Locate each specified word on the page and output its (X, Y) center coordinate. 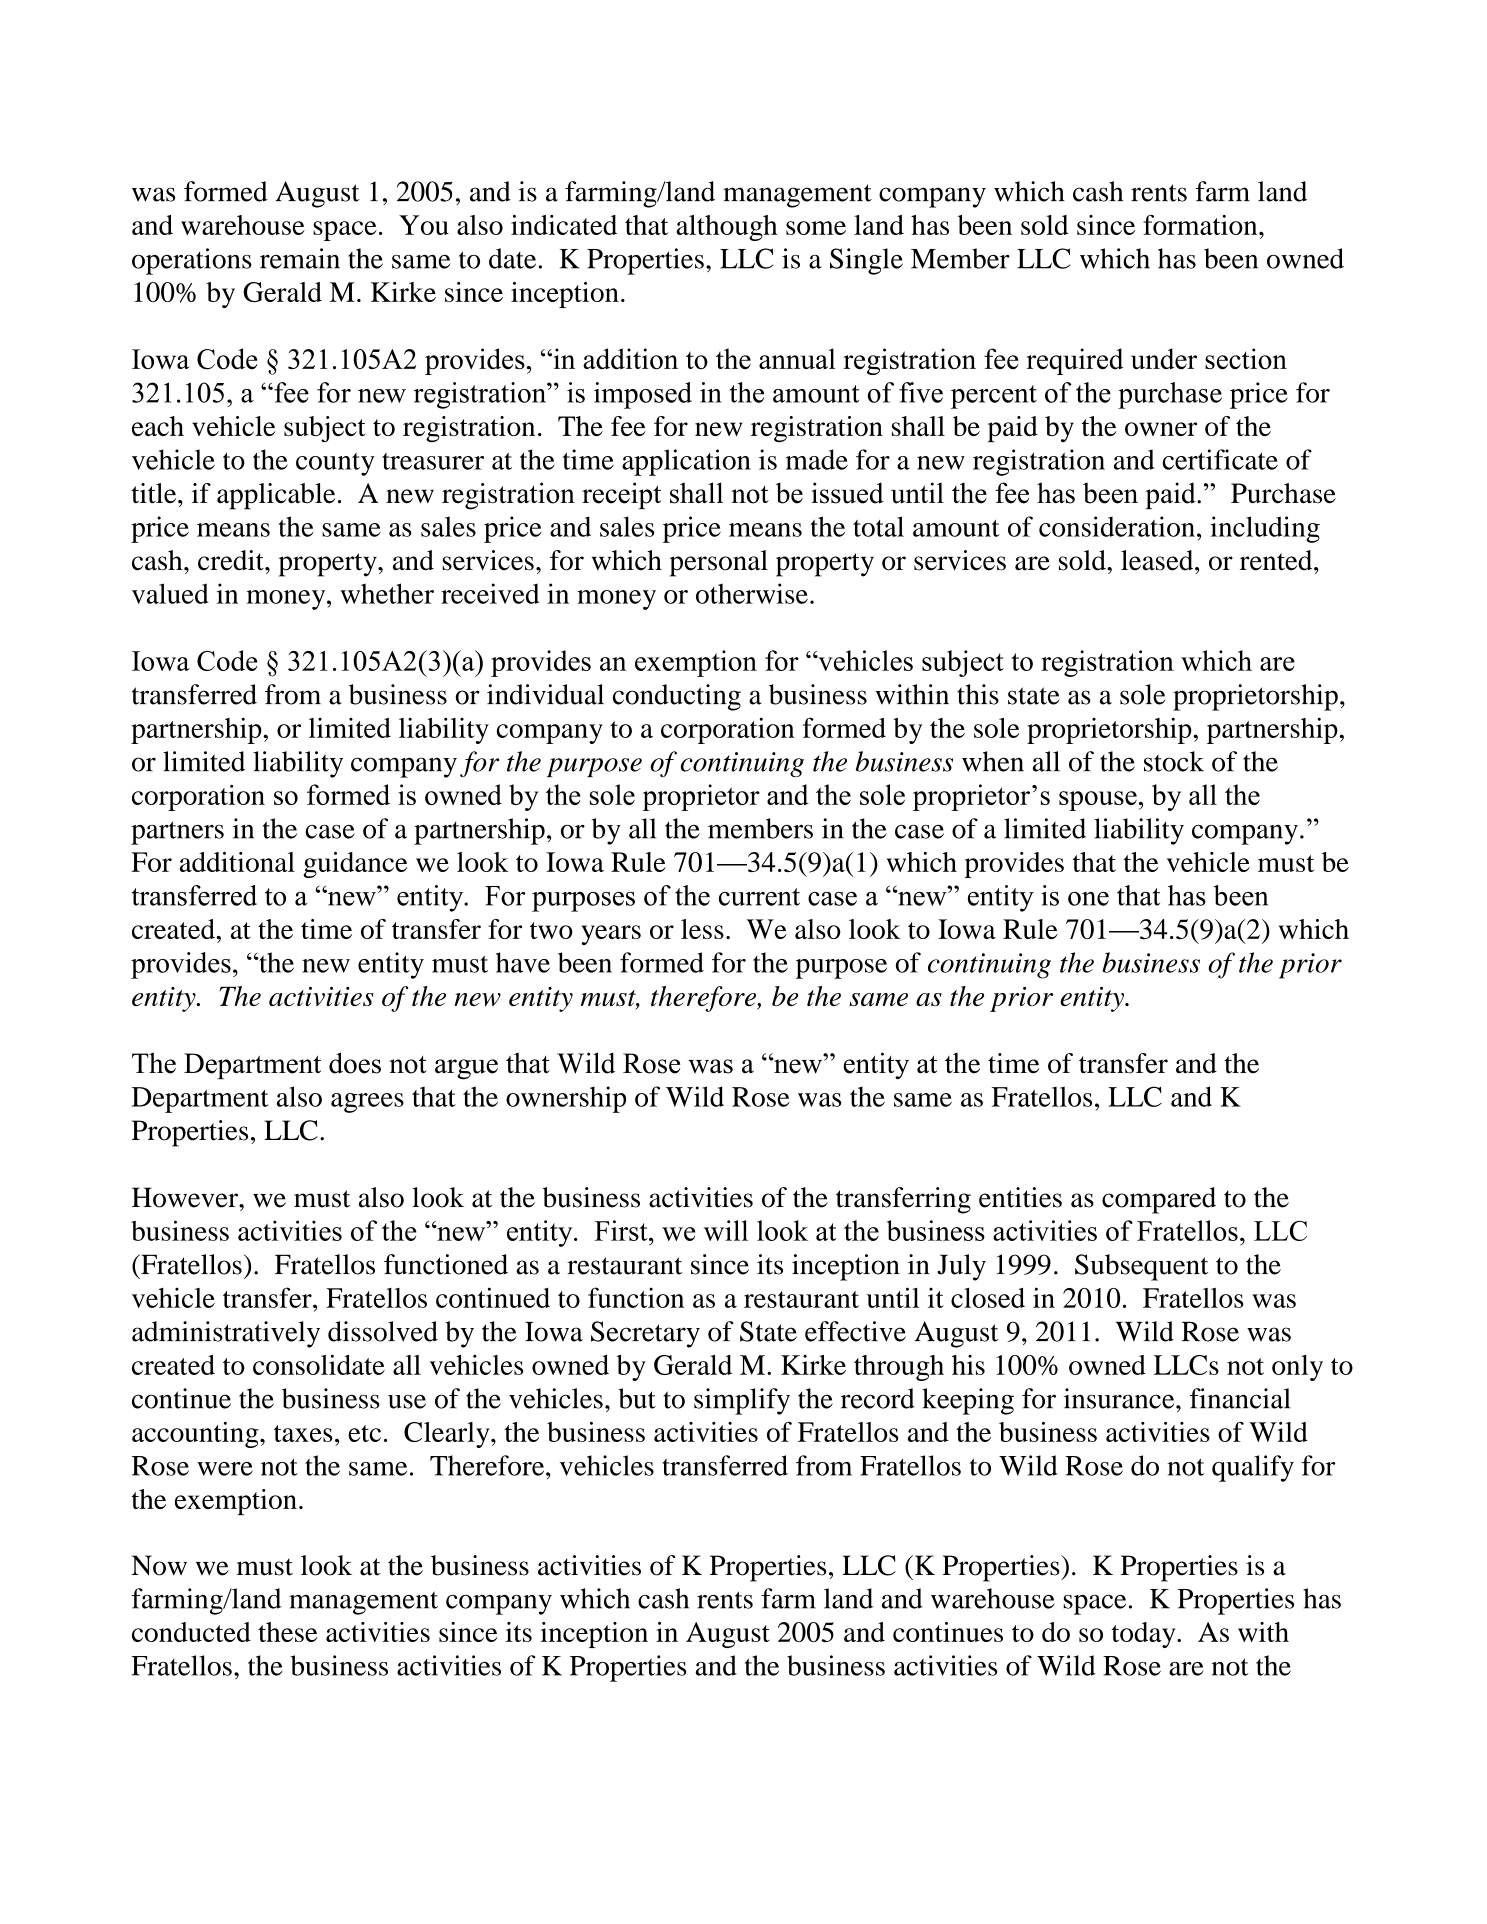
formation (1201, 225)
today (1144, 1635)
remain (300, 258)
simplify (742, 1401)
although (726, 228)
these (287, 1632)
